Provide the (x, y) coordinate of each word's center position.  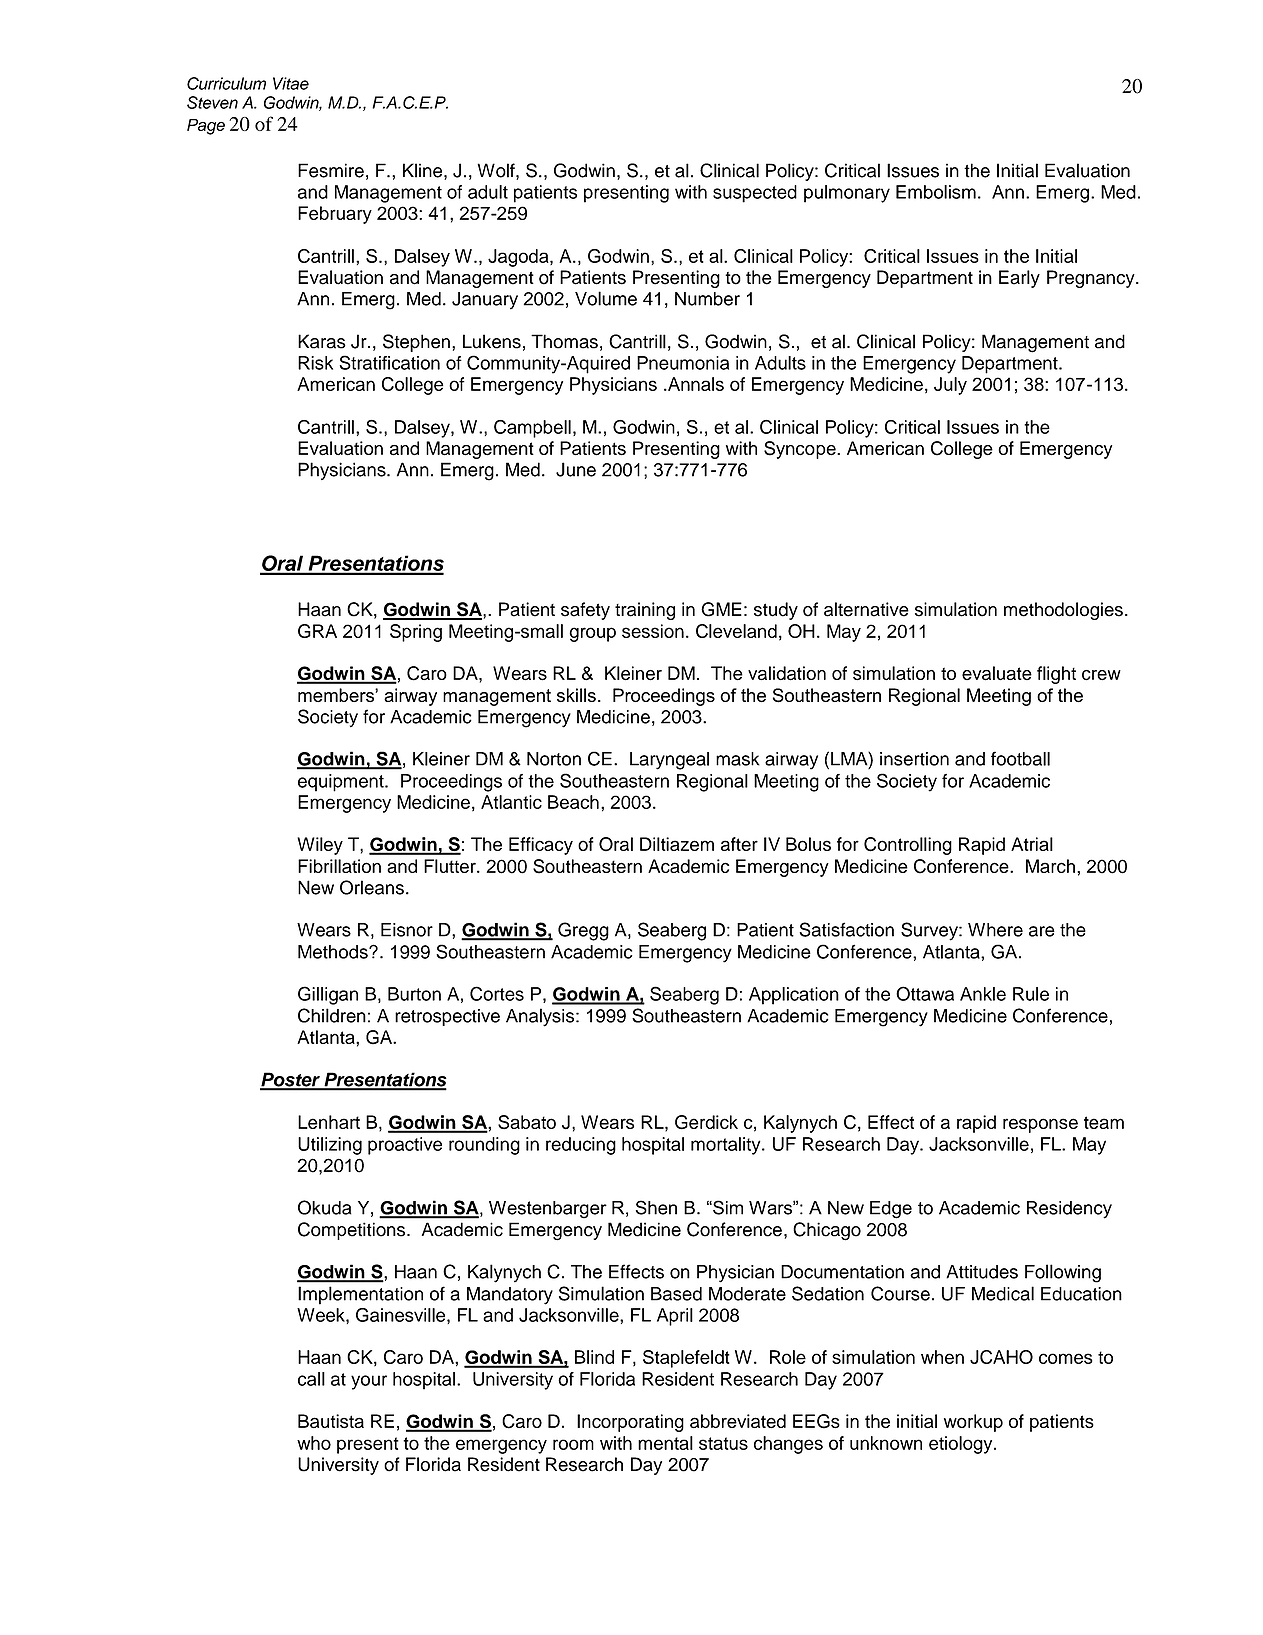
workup (973, 1423)
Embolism (936, 192)
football (1020, 758)
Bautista (331, 1421)
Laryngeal (669, 761)
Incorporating (630, 1423)
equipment (342, 783)
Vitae (291, 83)
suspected (755, 194)
